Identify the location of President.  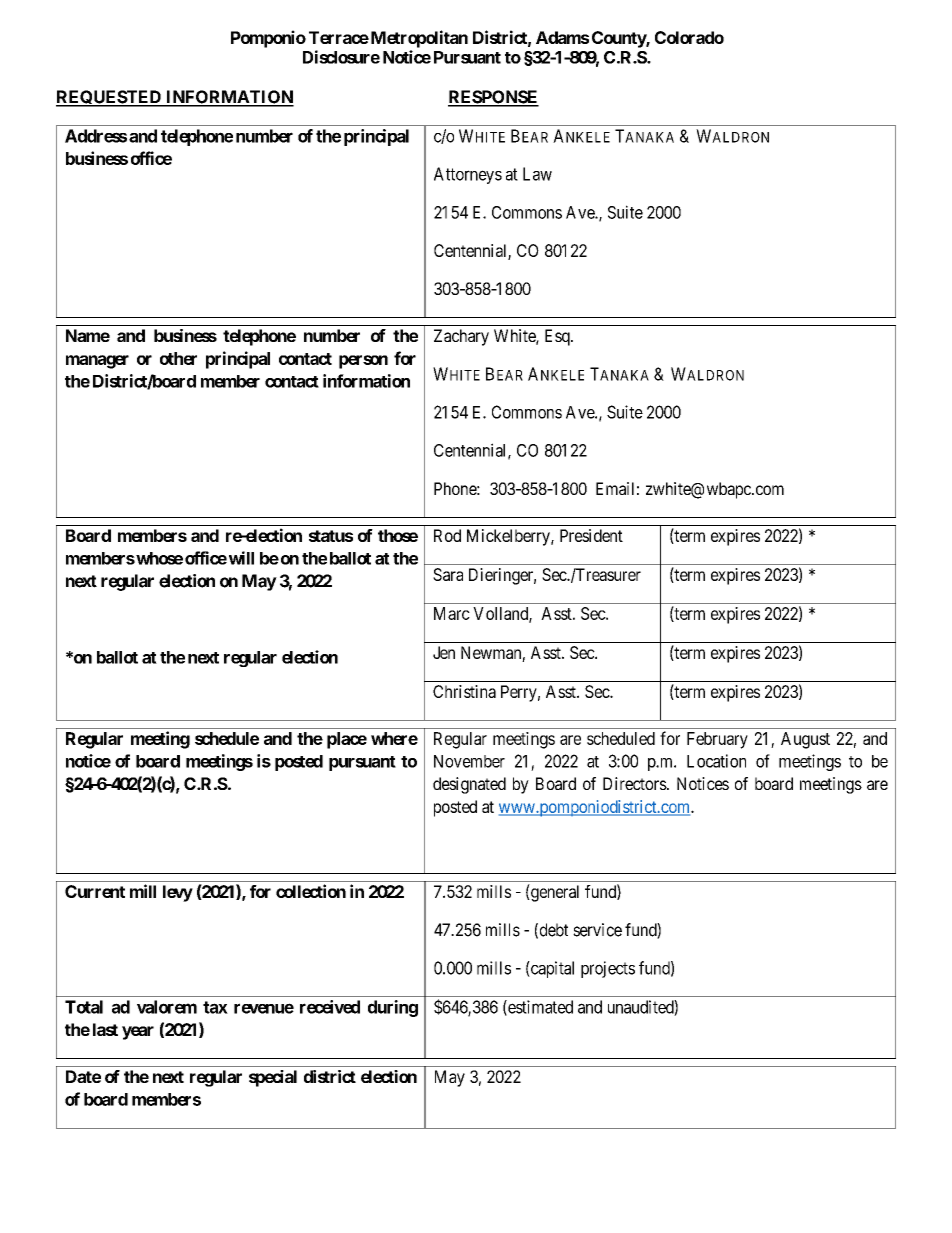
(591, 535).
